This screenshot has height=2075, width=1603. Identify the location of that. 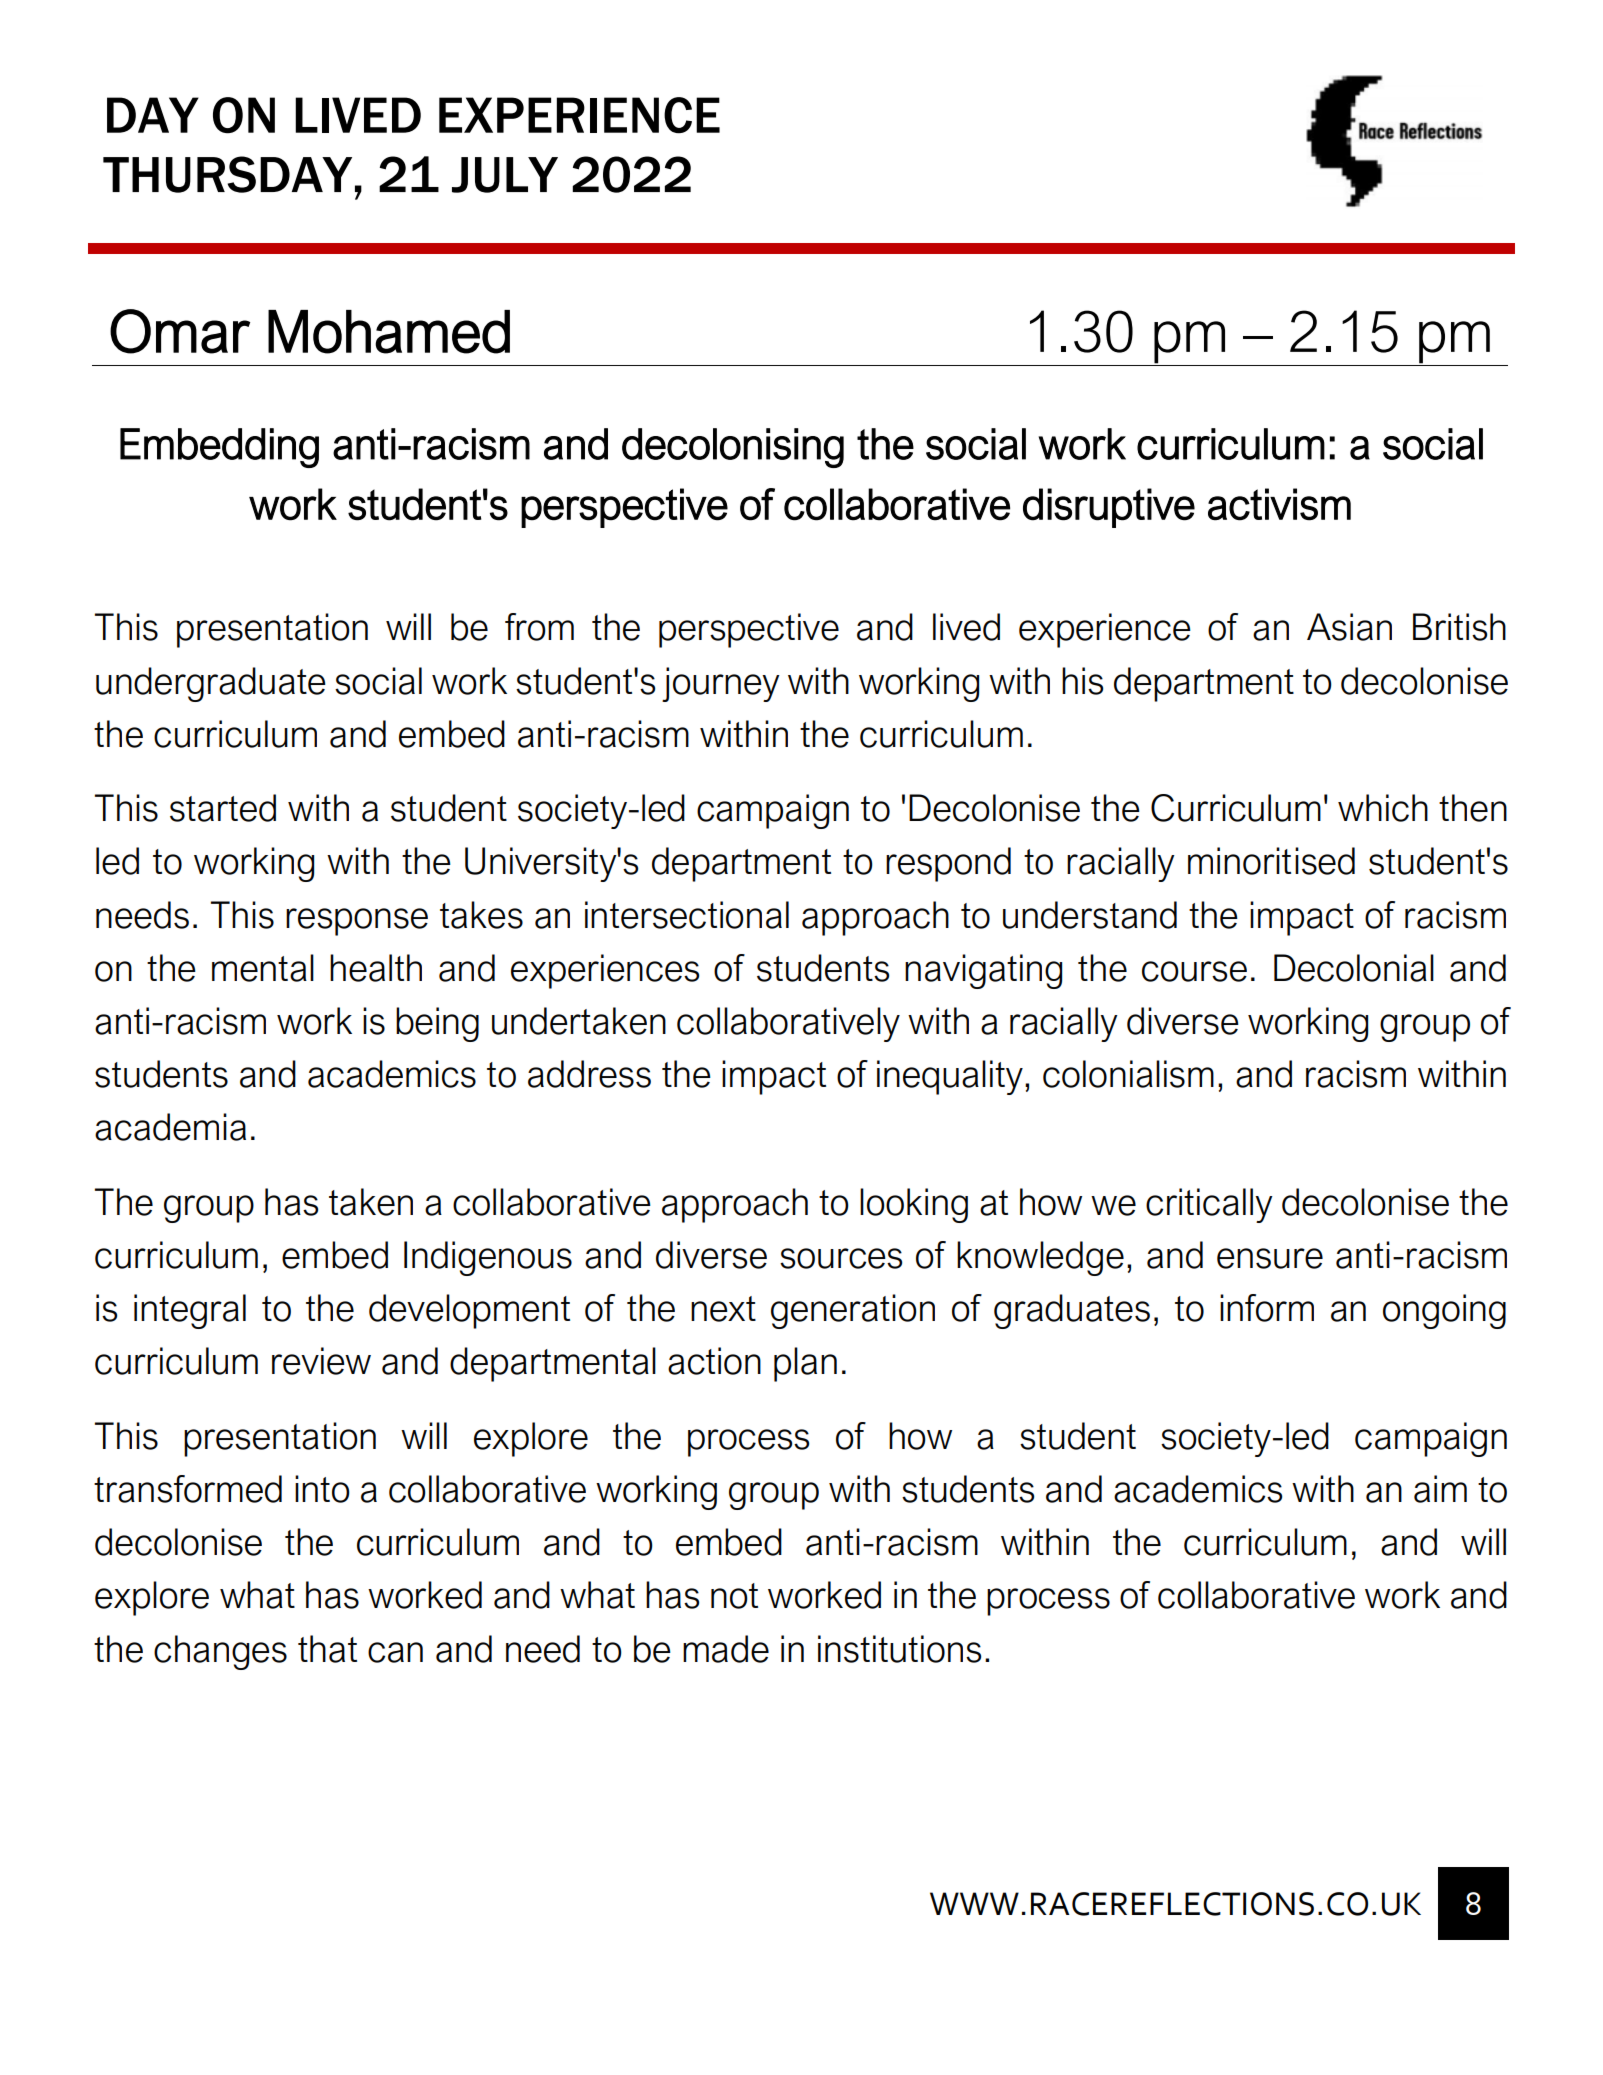
(327, 1649).
